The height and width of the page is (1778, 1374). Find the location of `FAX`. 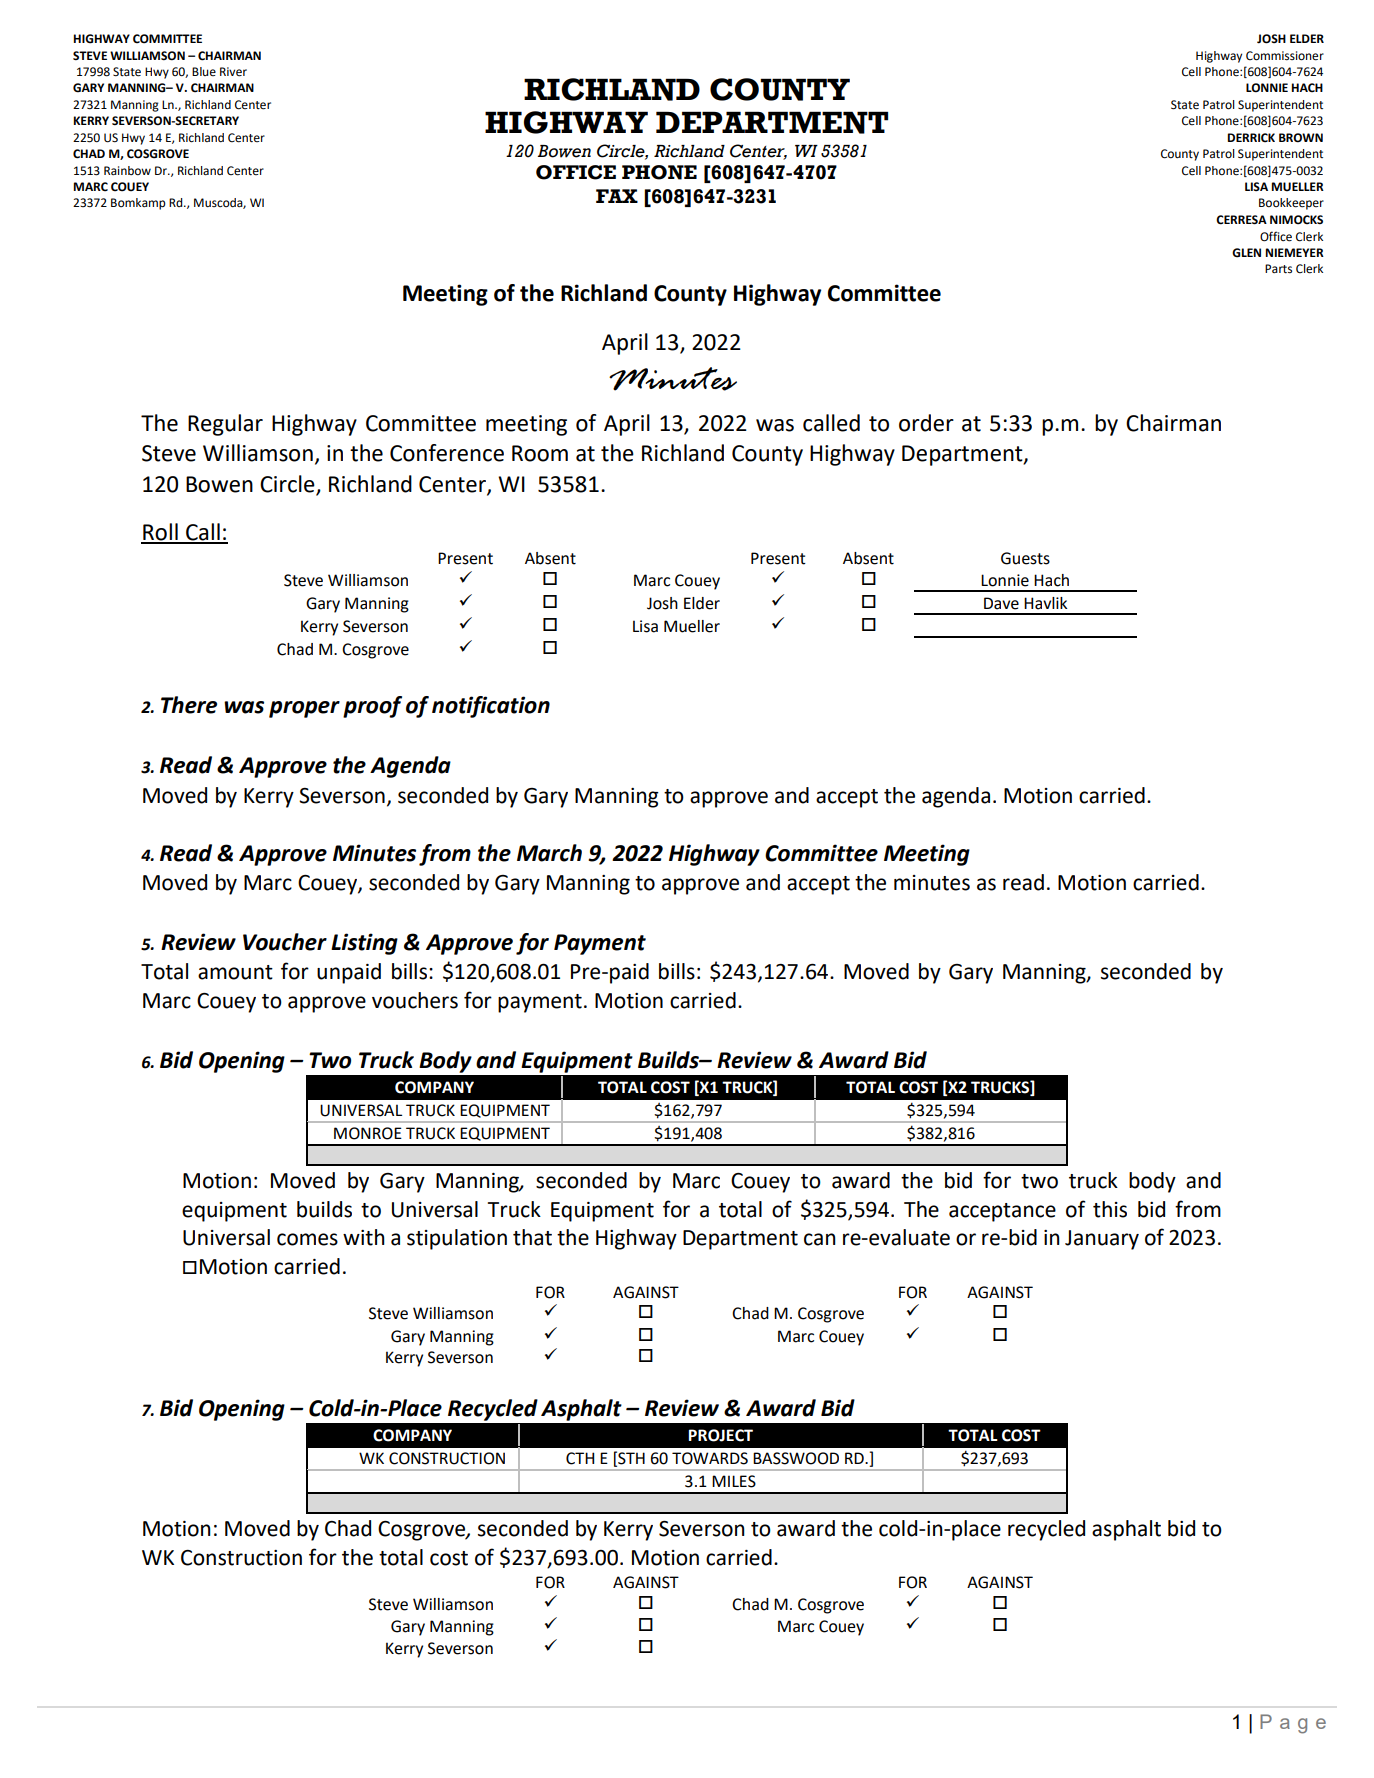

FAX is located at coordinates (617, 196).
